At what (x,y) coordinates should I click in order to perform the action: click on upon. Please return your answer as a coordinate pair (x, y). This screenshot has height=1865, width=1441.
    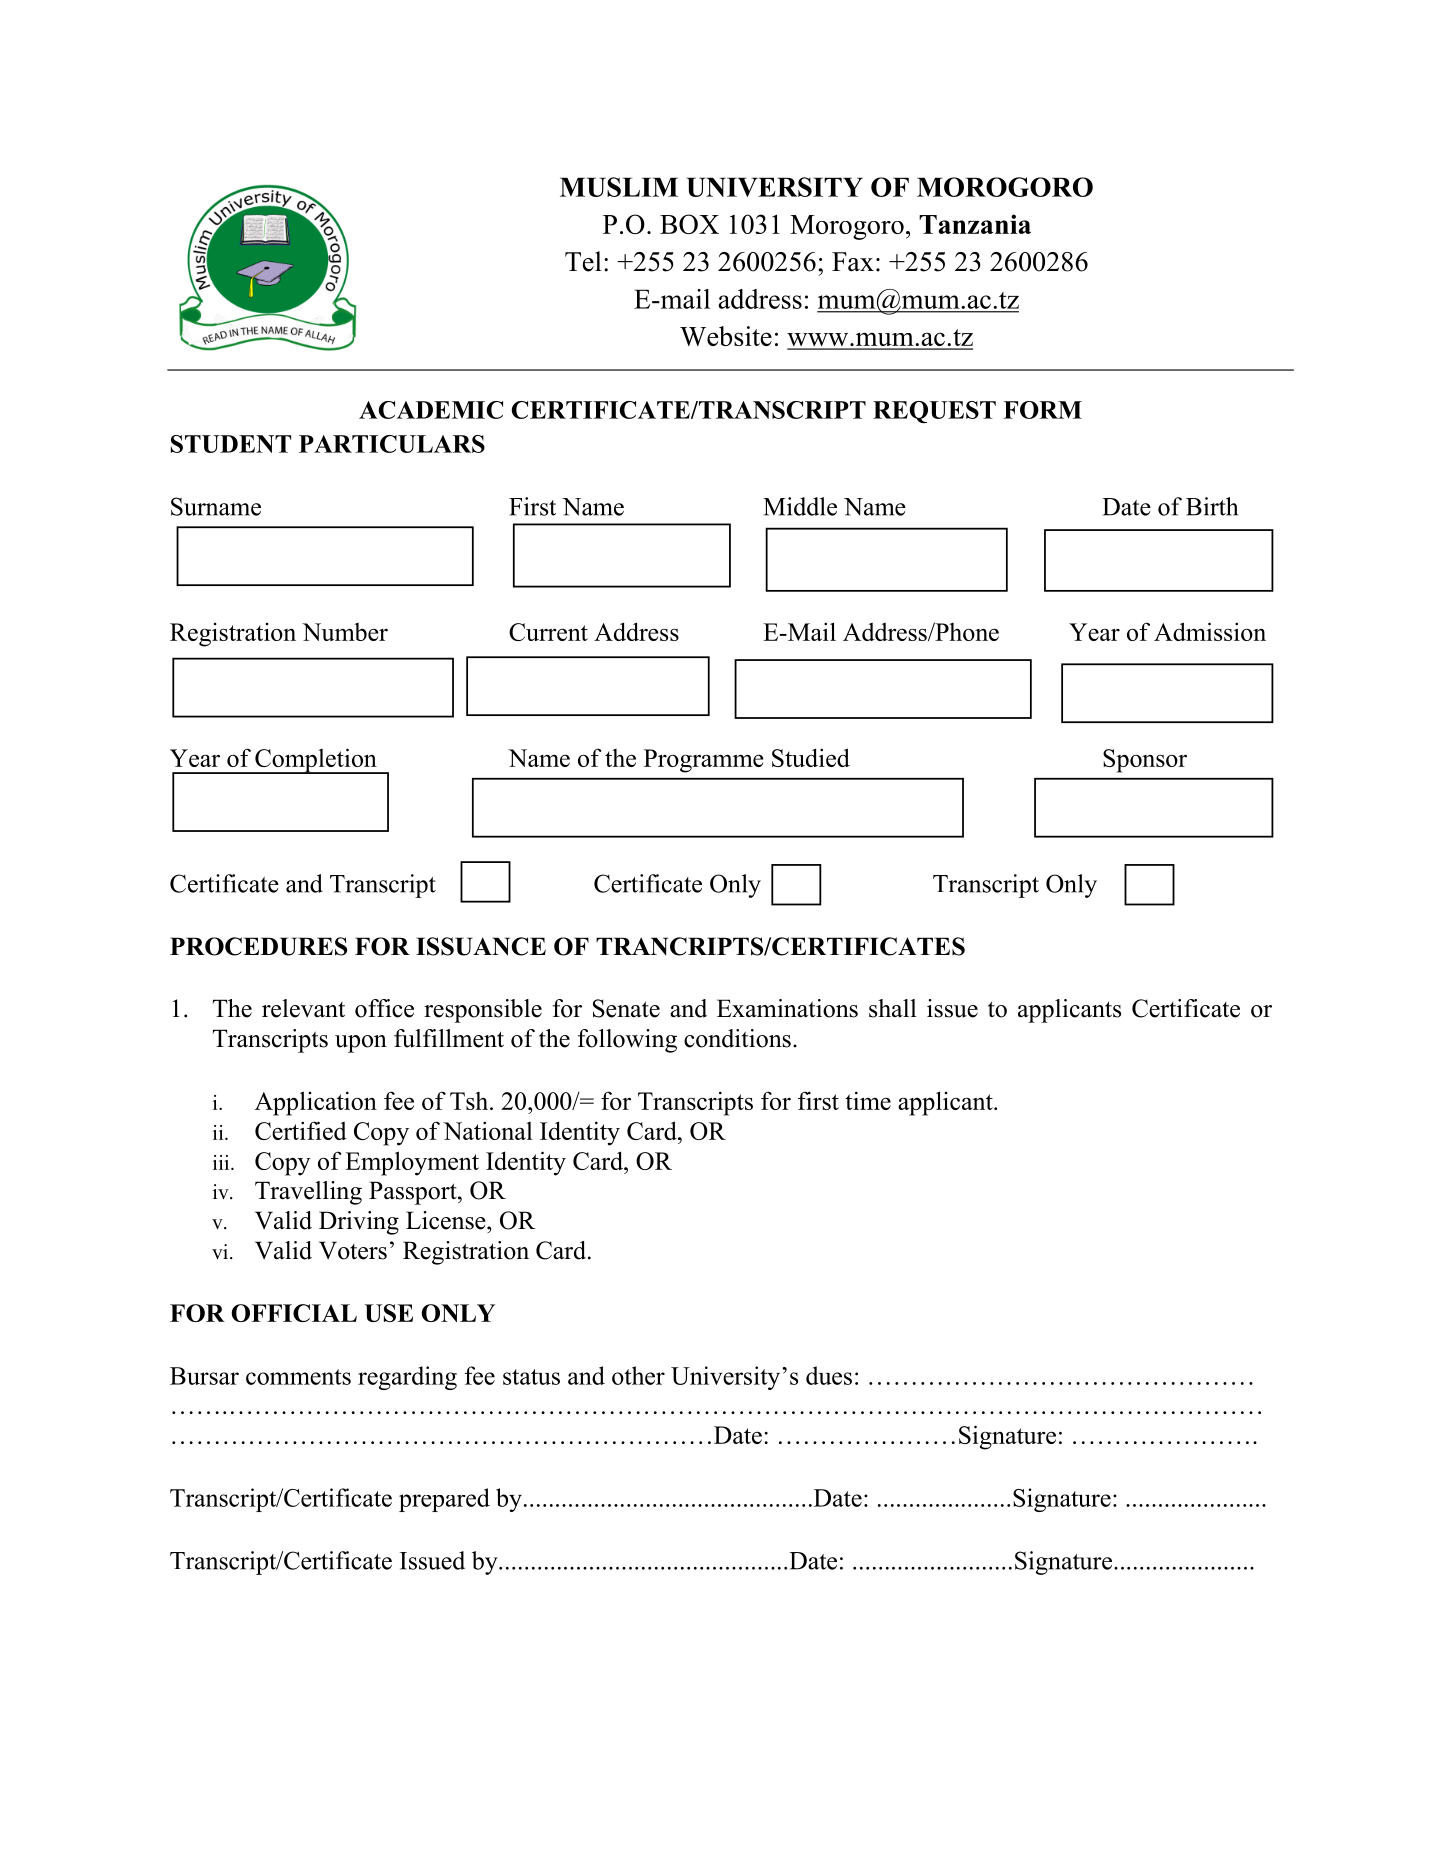
    Looking at the image, I should click on (361, 1044).
